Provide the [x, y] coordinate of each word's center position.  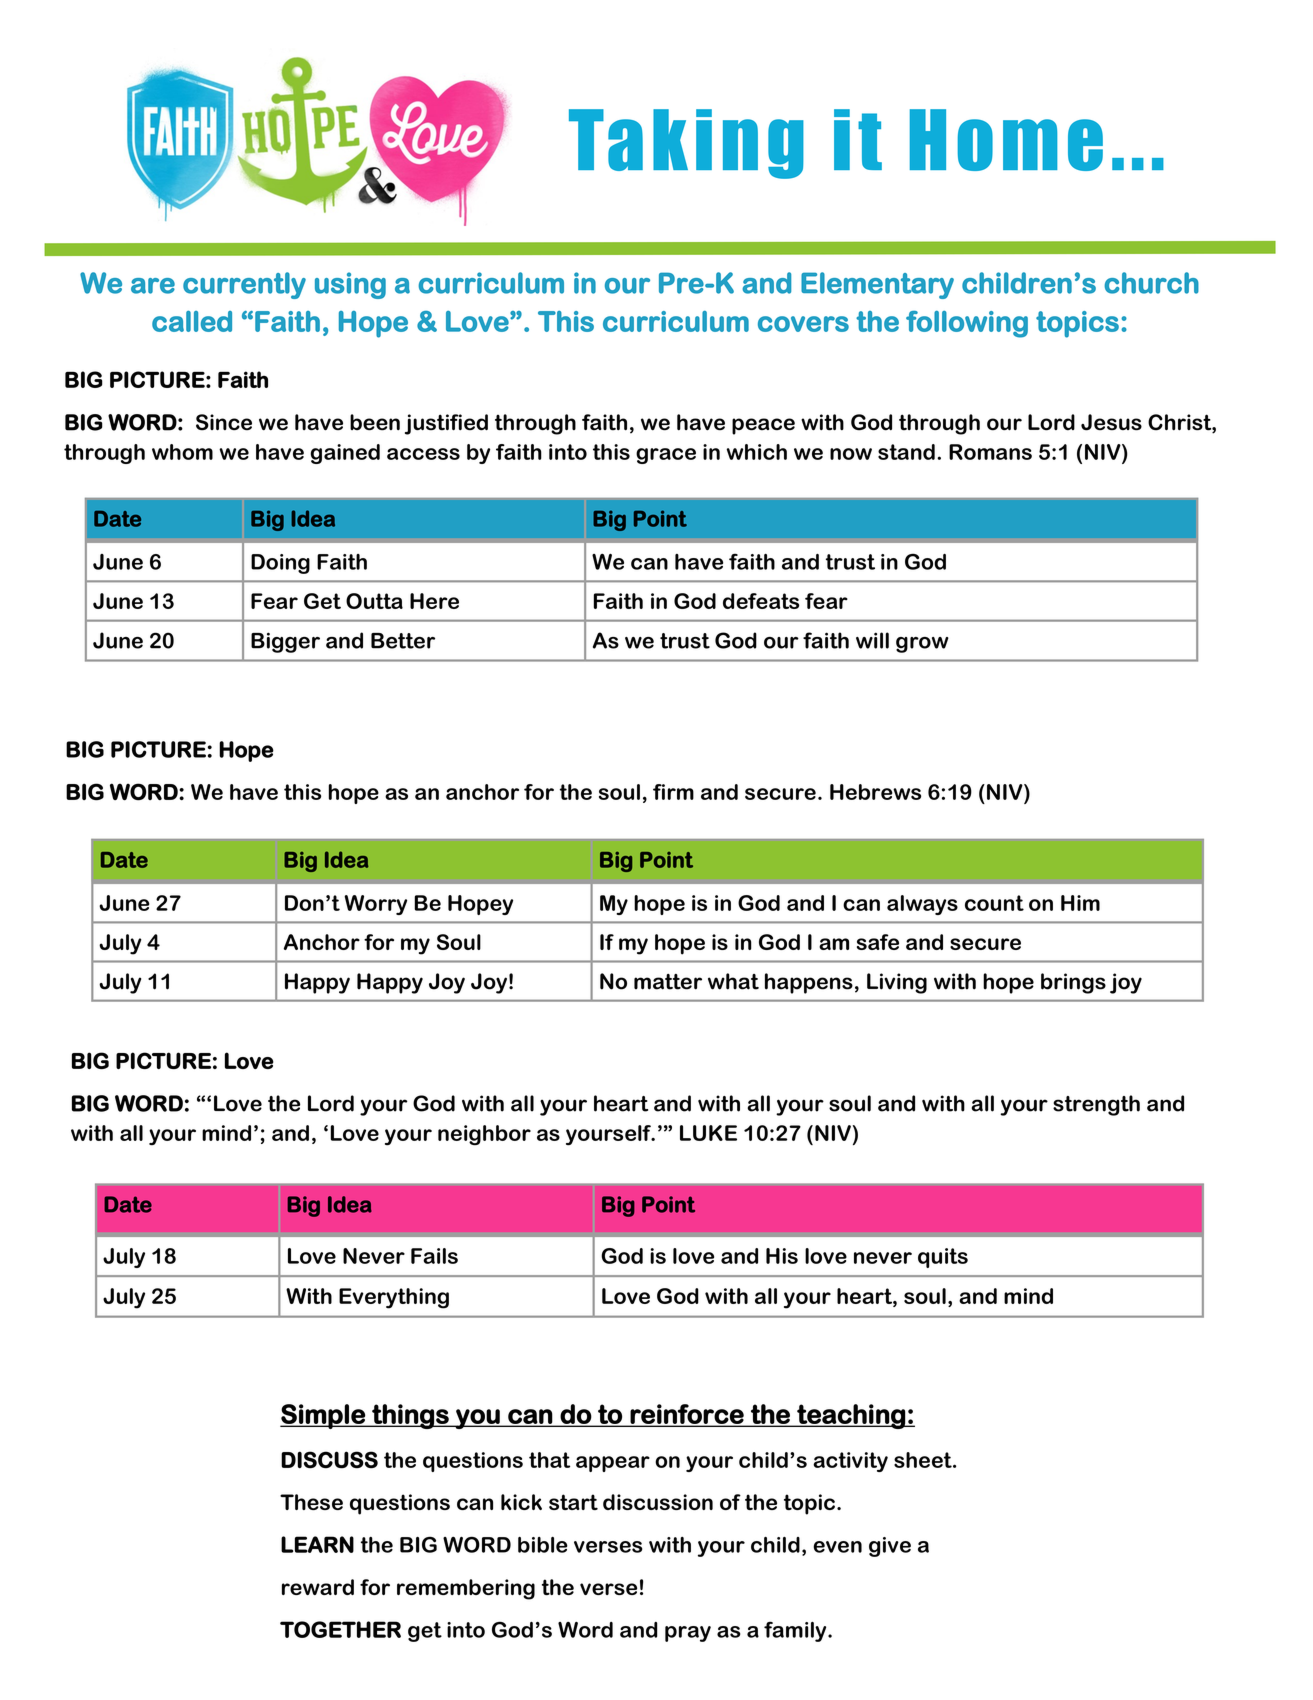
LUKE [708, 1133]
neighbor [484, 1135]
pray [688, 1634]
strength [1096, 1105]
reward [318, 1587]
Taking [686, 144]
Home [1006, 140]
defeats [761, 601]
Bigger [285, 642]
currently [244, 285]
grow [922, 645]
